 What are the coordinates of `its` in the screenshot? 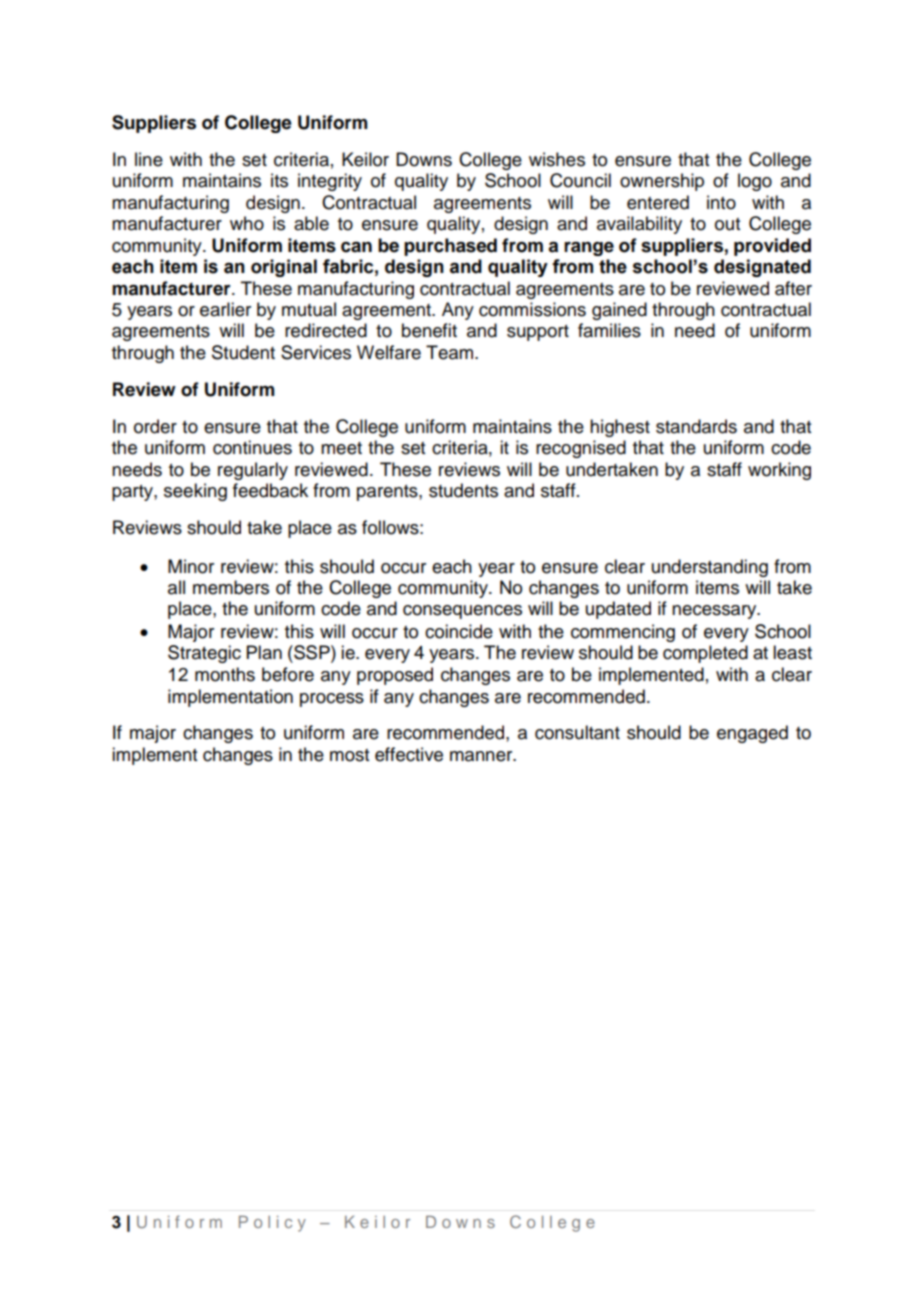 It's located at (279, 180).
